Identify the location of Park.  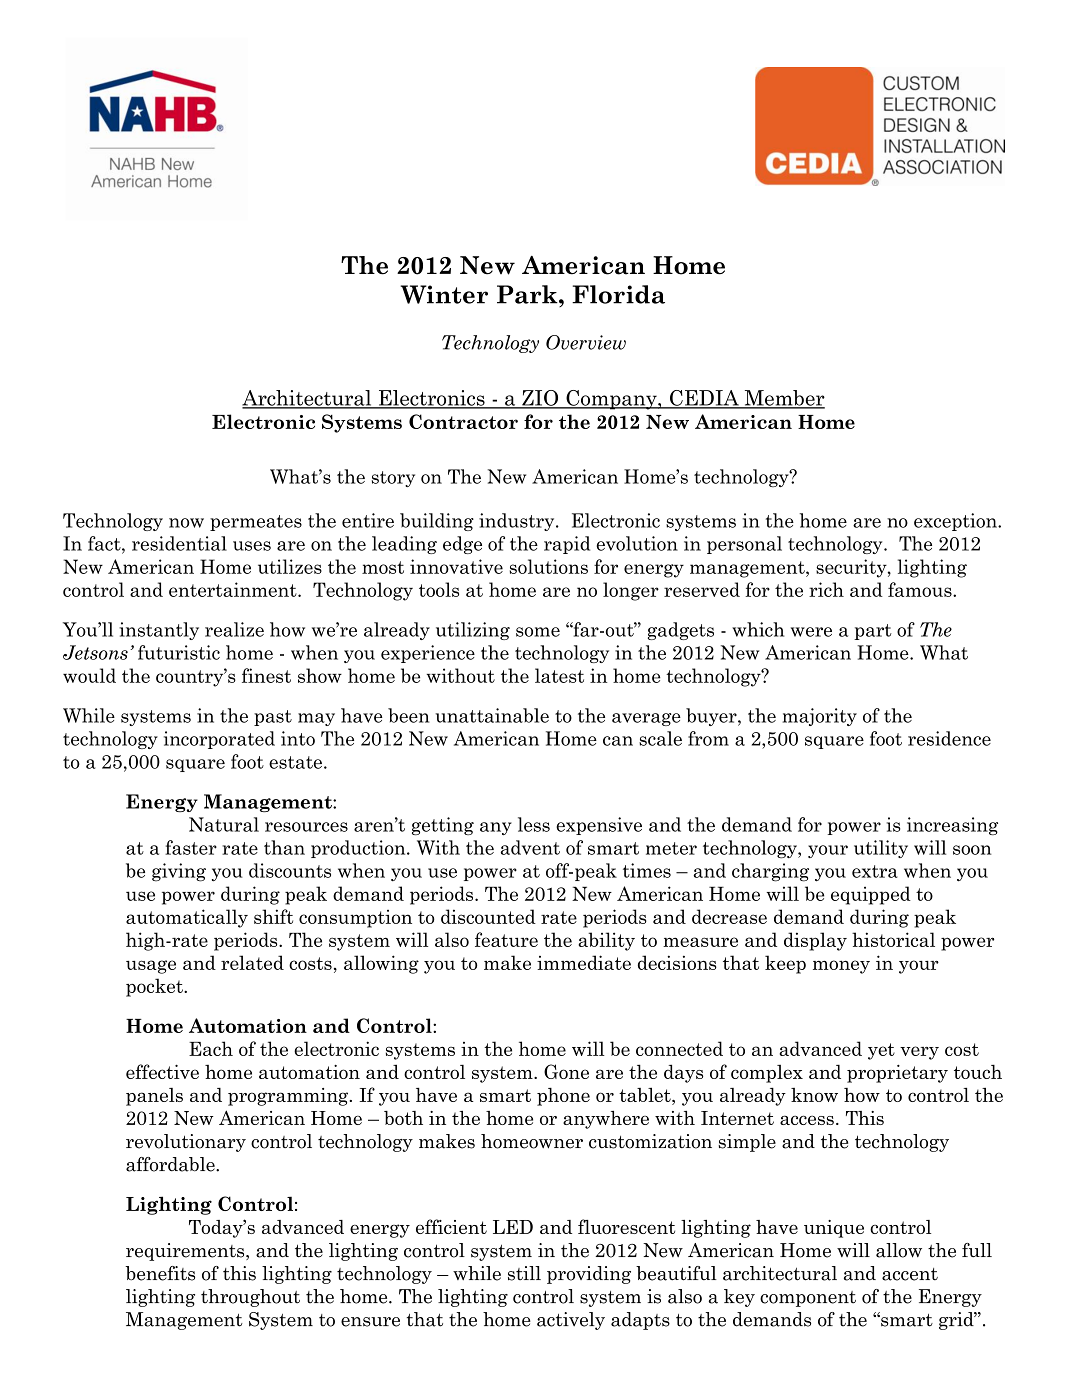
(528, 294).
